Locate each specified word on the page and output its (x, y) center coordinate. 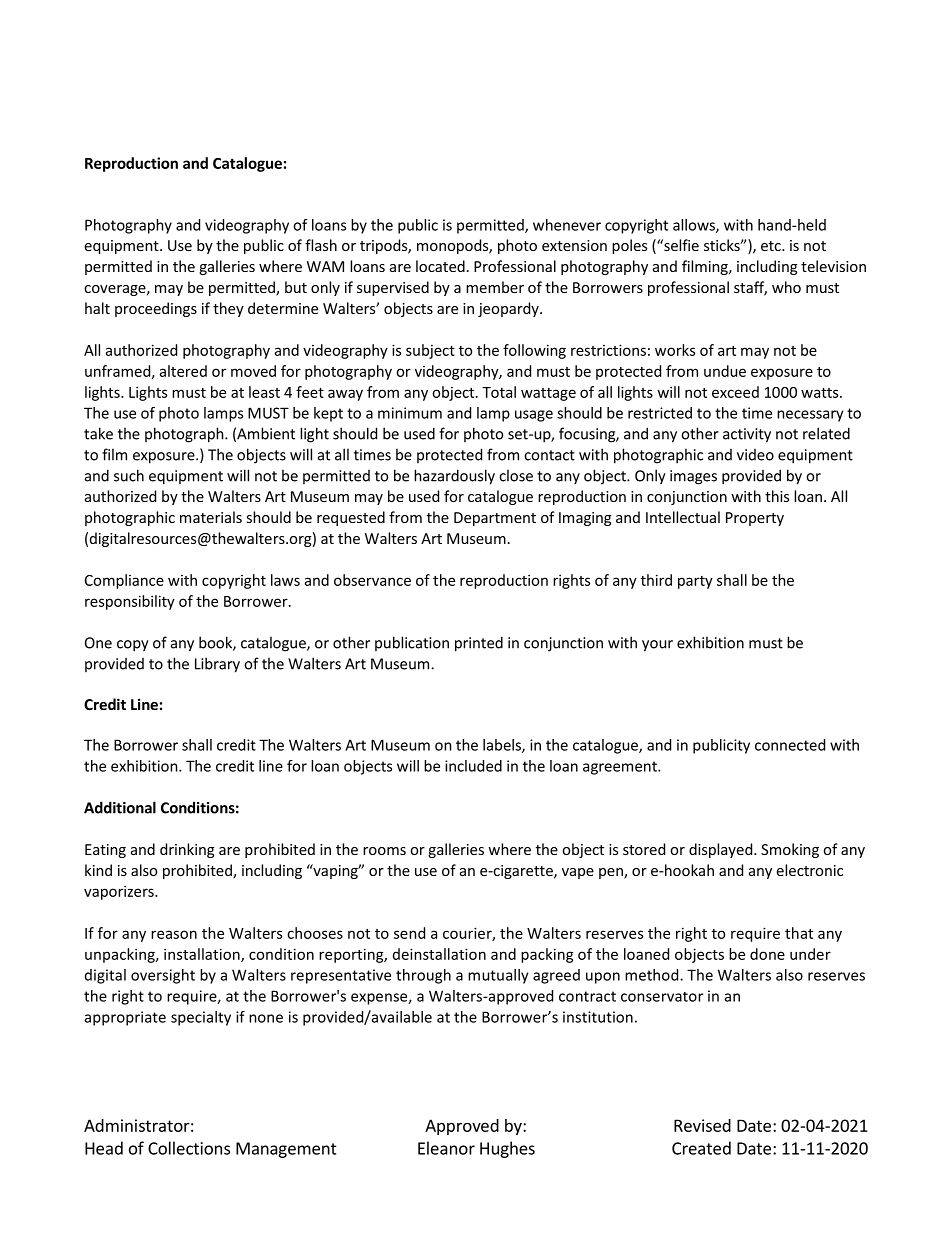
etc (772, 246)
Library (217, 665)
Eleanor (446, 1148)
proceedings (156, 309)
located (440, 266)
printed (479, 644)
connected (790, 745)
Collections (189, 1148)
